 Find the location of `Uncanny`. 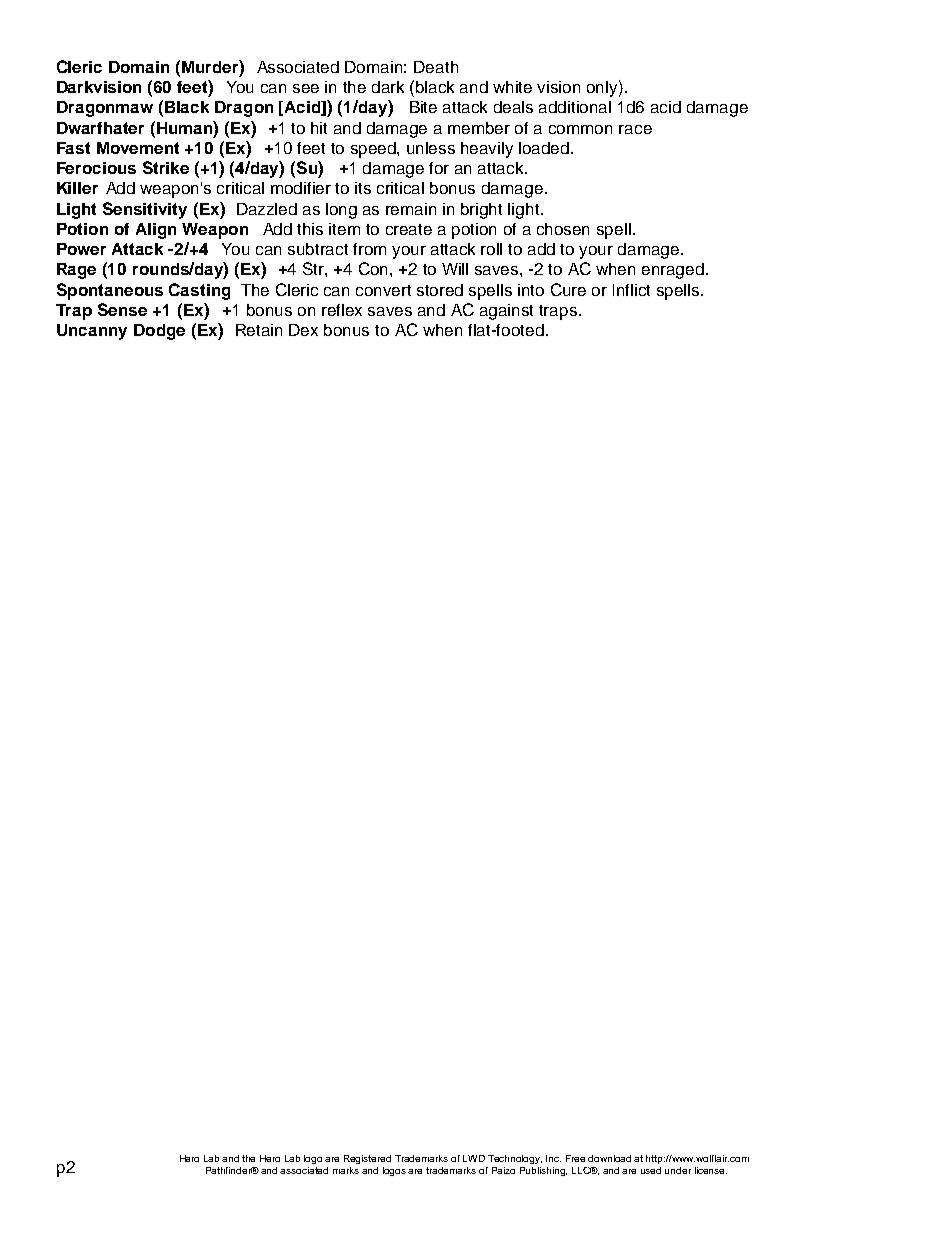

Uncanny is located at coordinates (92, 332).
